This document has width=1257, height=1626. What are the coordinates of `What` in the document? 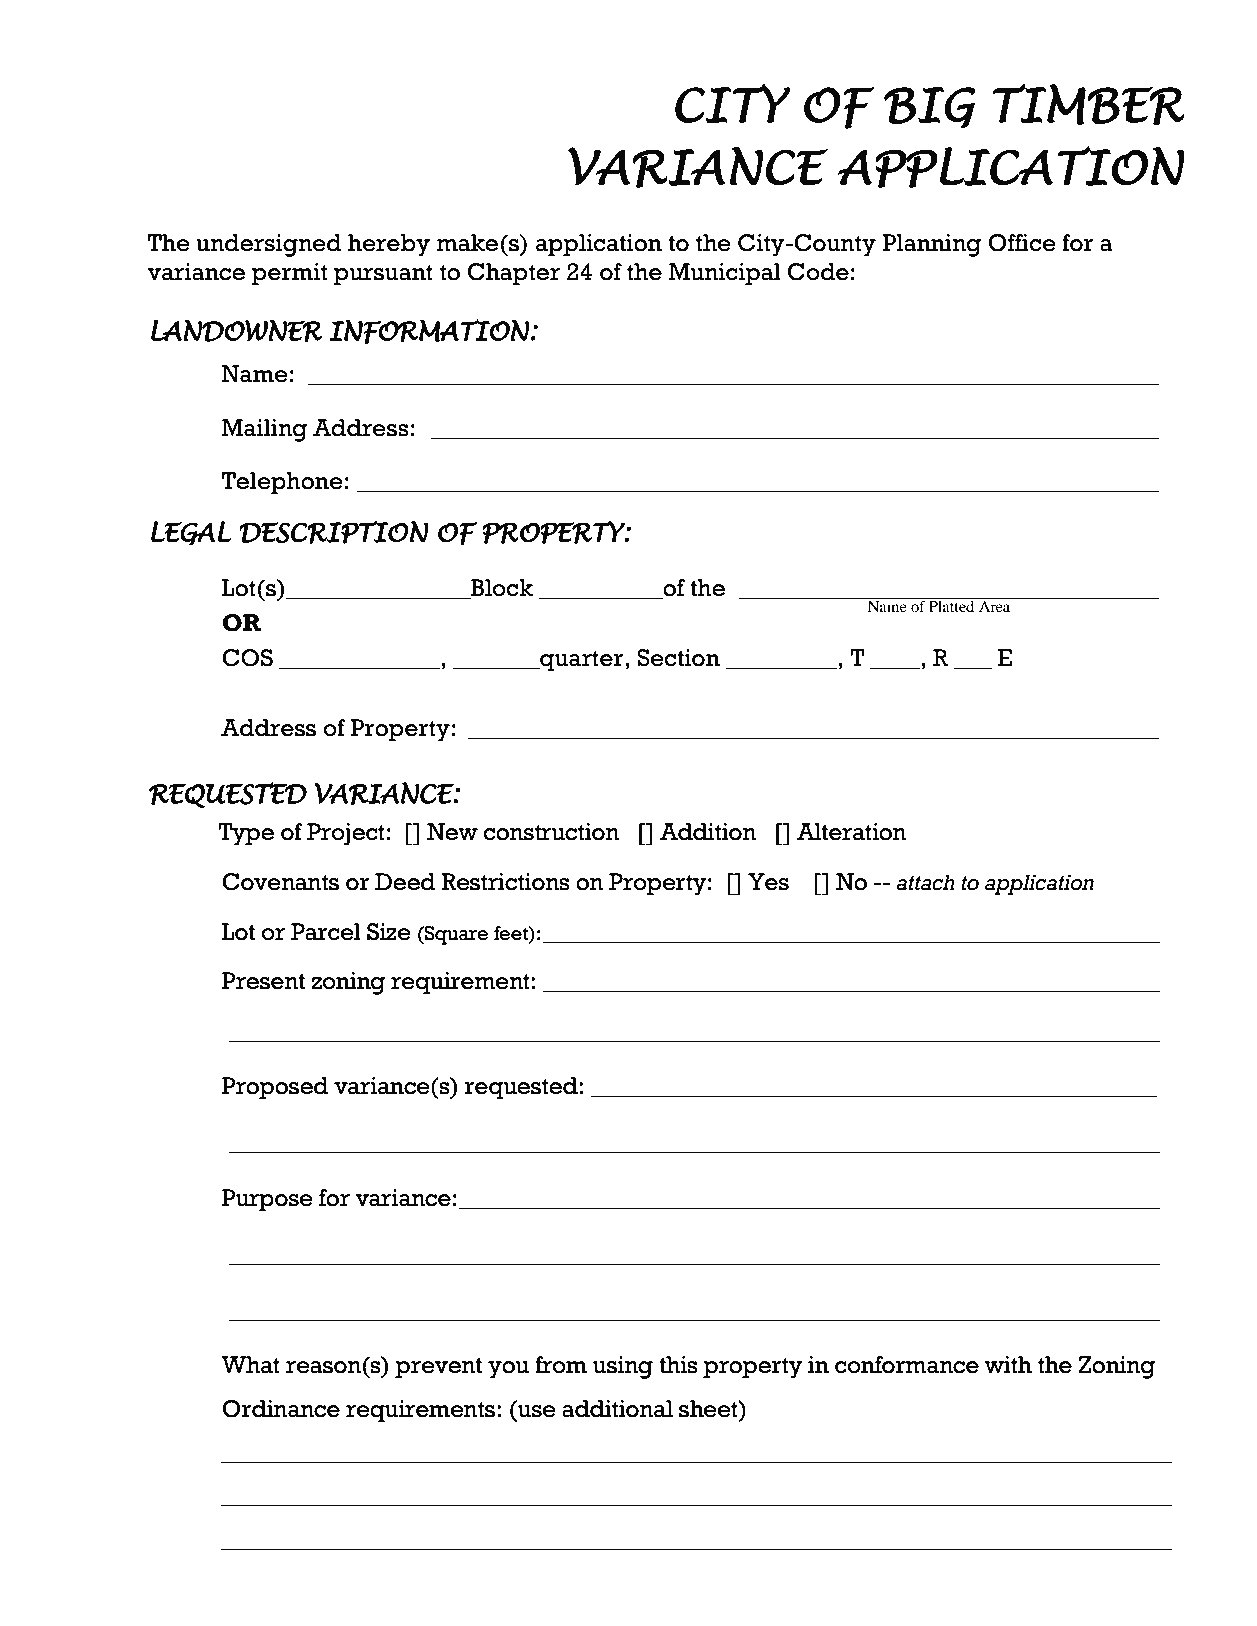 It's located at (250, 1365).
